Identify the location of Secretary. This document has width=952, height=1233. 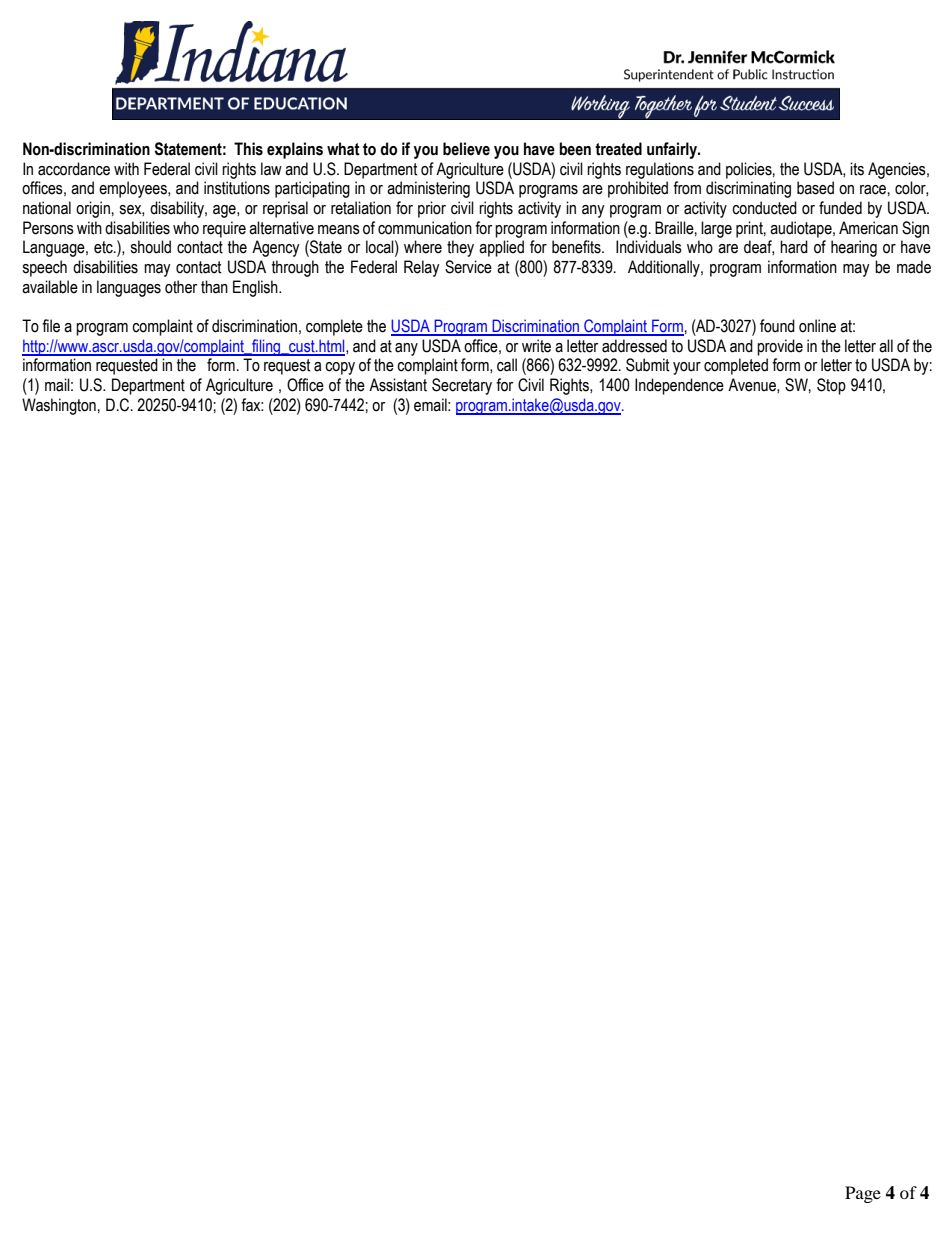
(462, 386).
